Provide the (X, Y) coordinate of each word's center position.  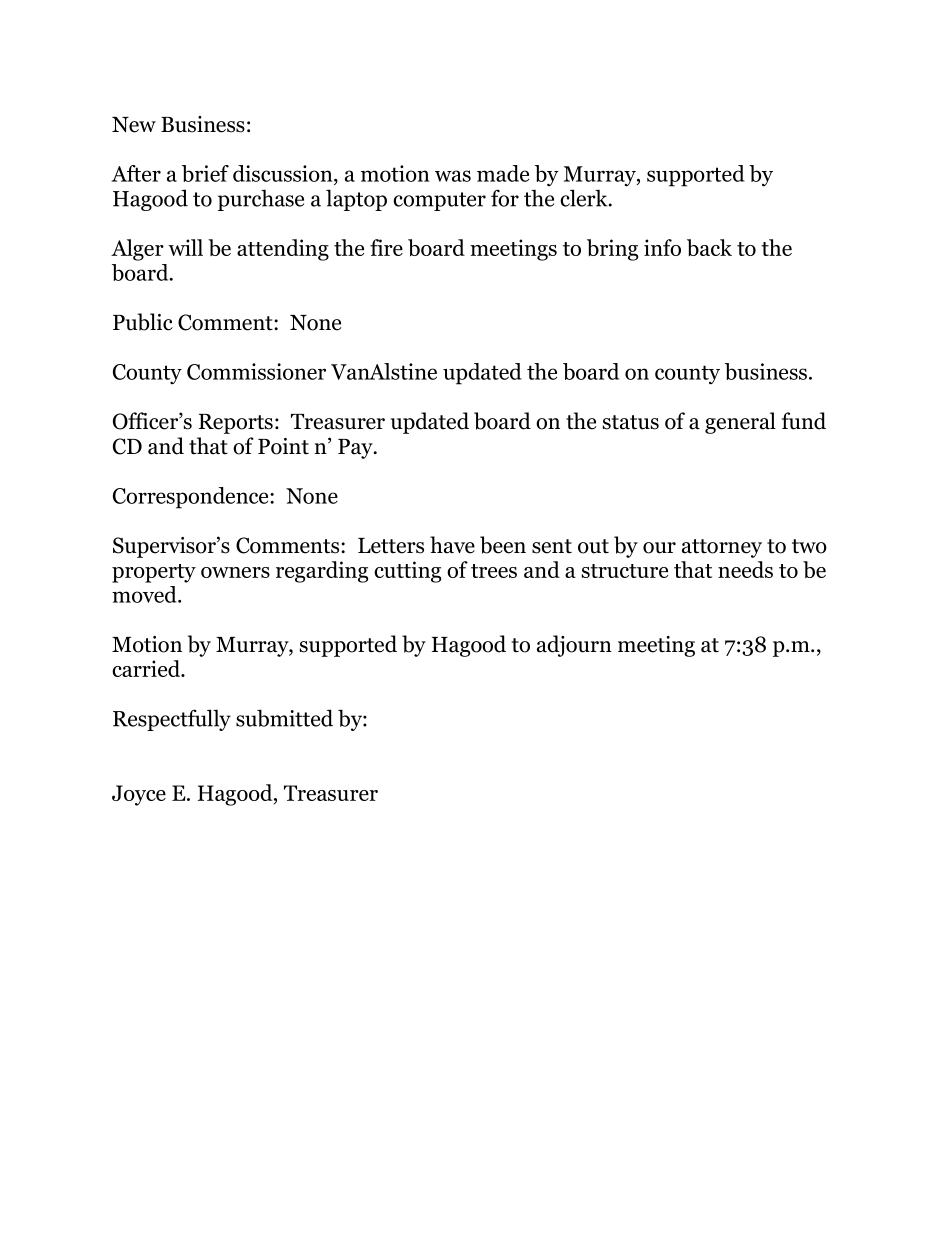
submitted (284, 718)
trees (494, 571)
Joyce (139, 795)
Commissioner (256, 371)
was (453, 176)
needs (745, 569)
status (631, 422)
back (709, 247)
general (740, 423)
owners (235, 572)
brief (205, 173)
